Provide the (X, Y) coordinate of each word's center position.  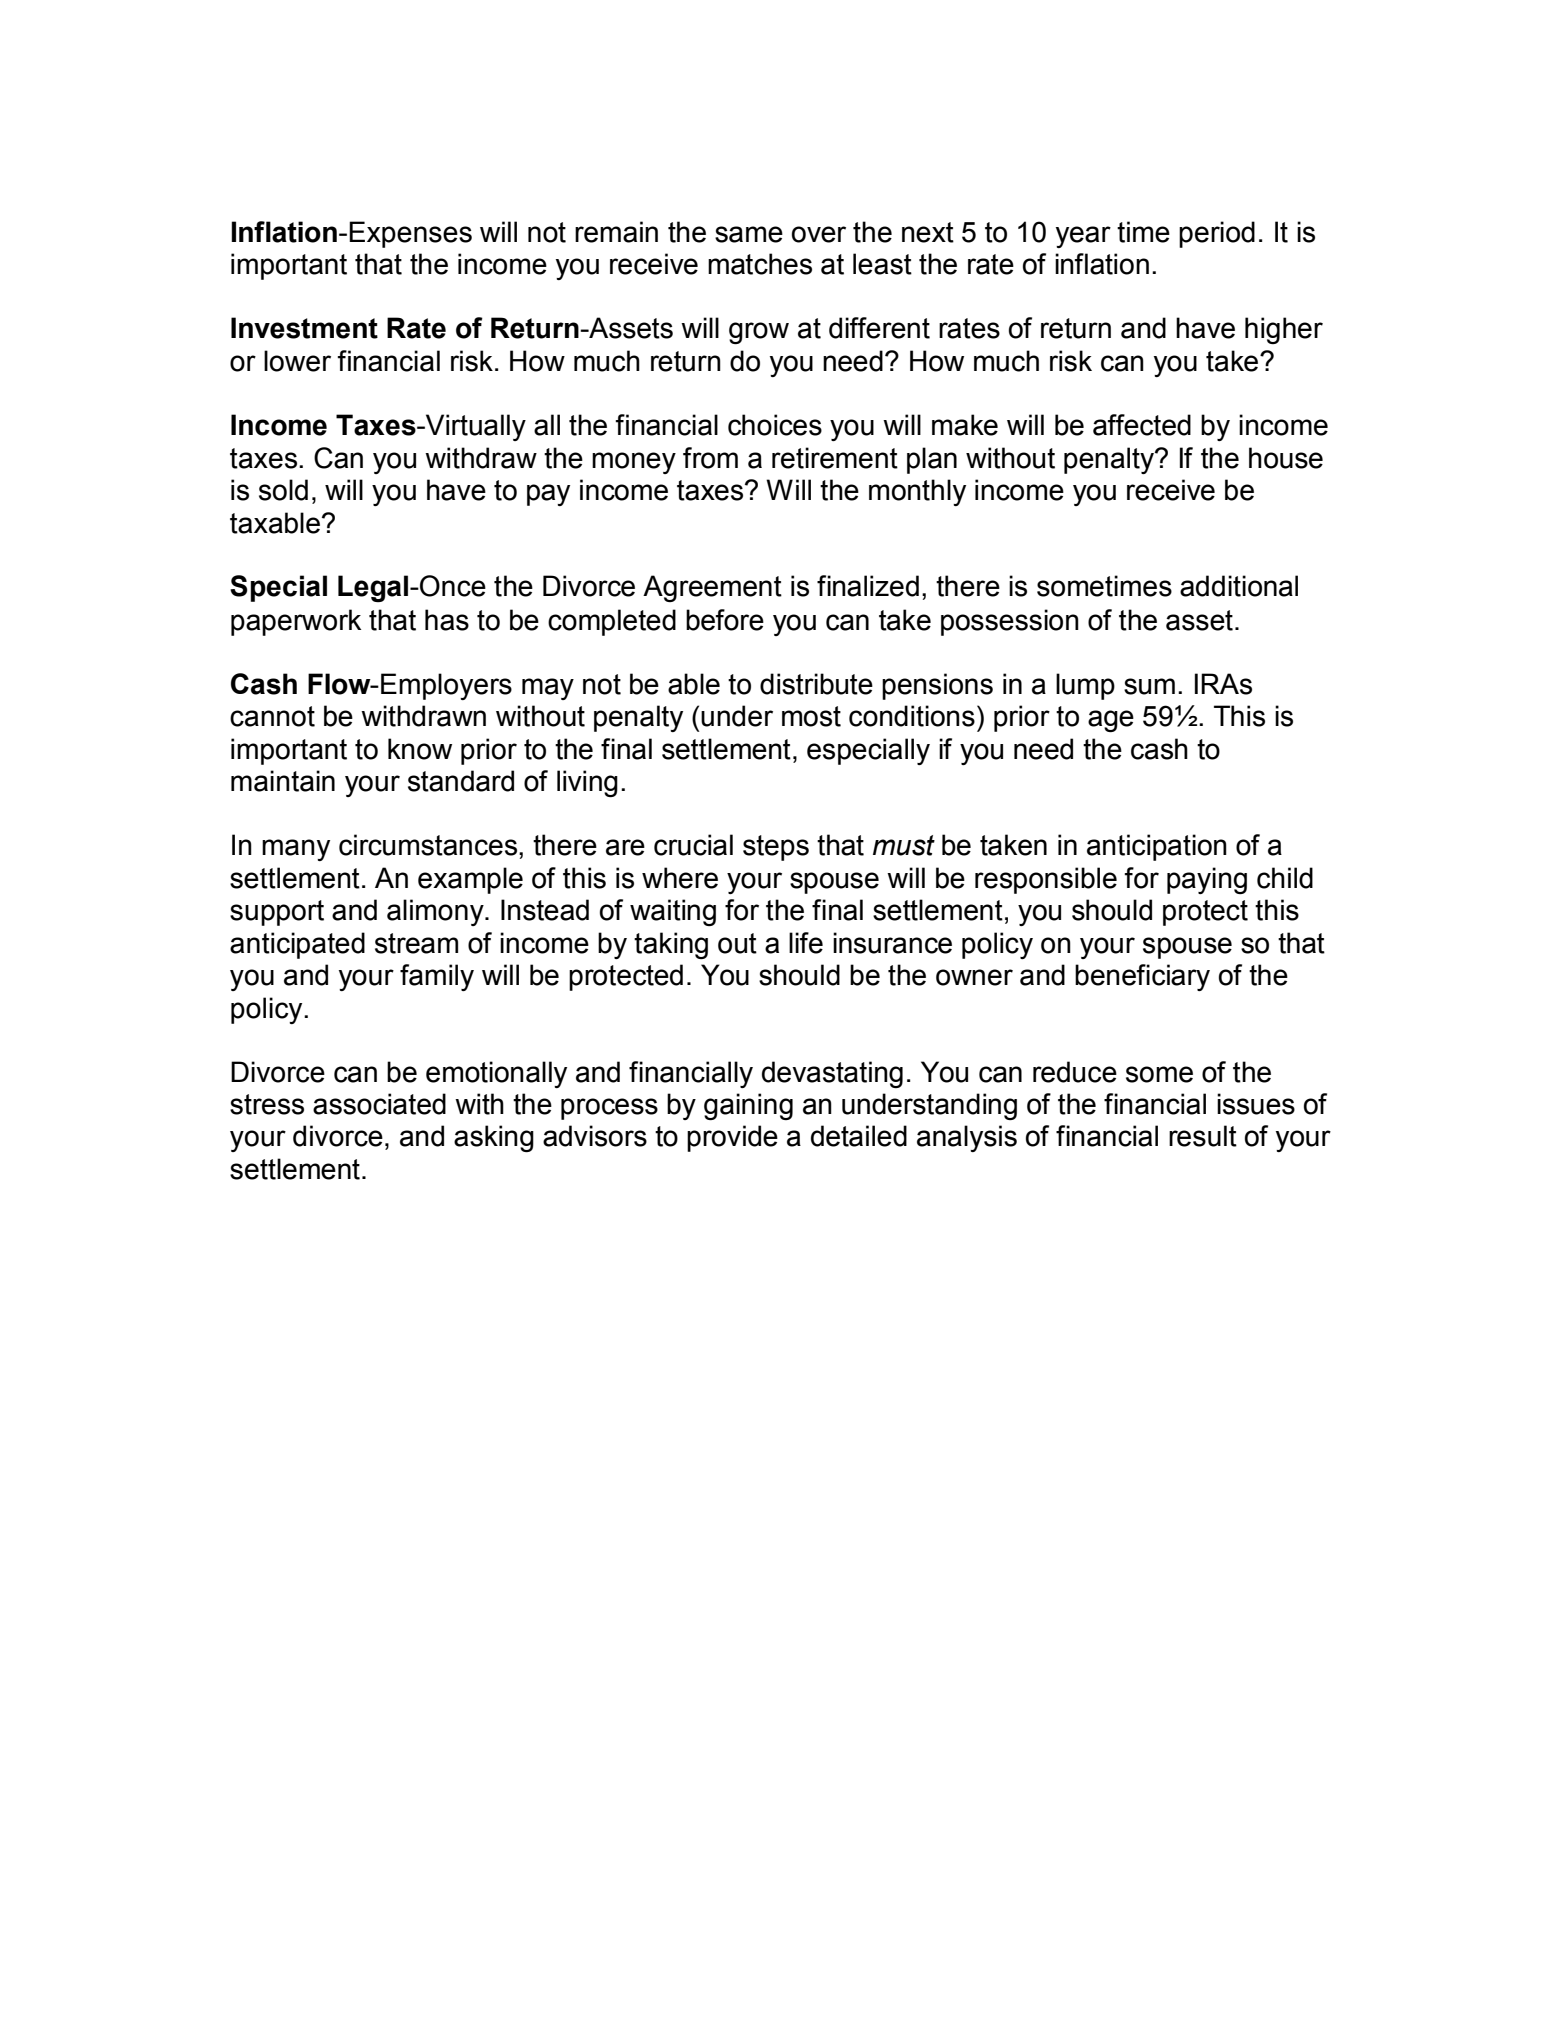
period (1217, 234)
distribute (816, 684)
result (1203, 1136)
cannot (272, 716)
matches (760, 264)
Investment (304, 328)
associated (379, 1104)
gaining (748, 1106)
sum (1149, 686)
